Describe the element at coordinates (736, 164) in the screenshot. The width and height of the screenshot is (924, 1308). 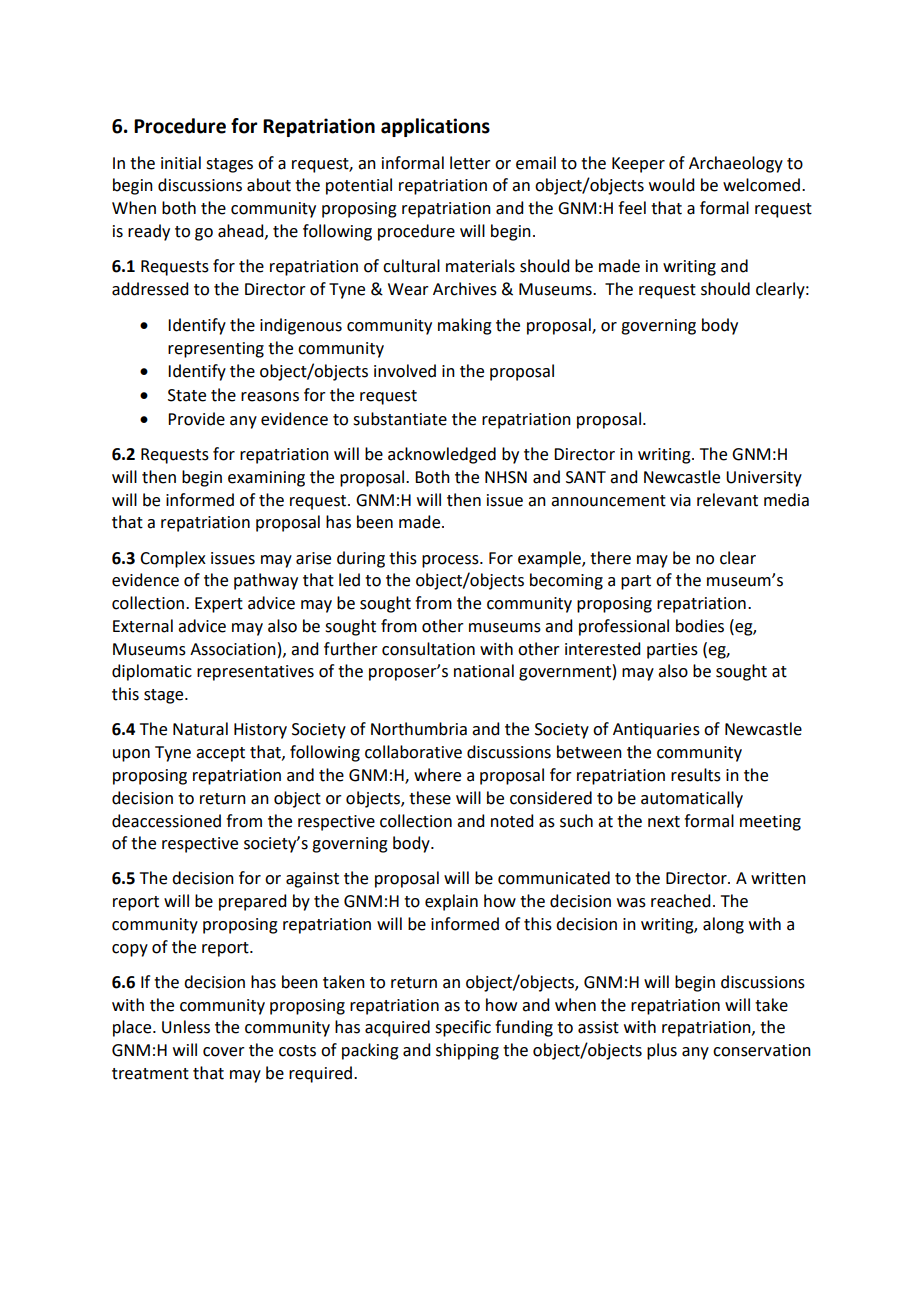
I see `Archaeology` at that location.
